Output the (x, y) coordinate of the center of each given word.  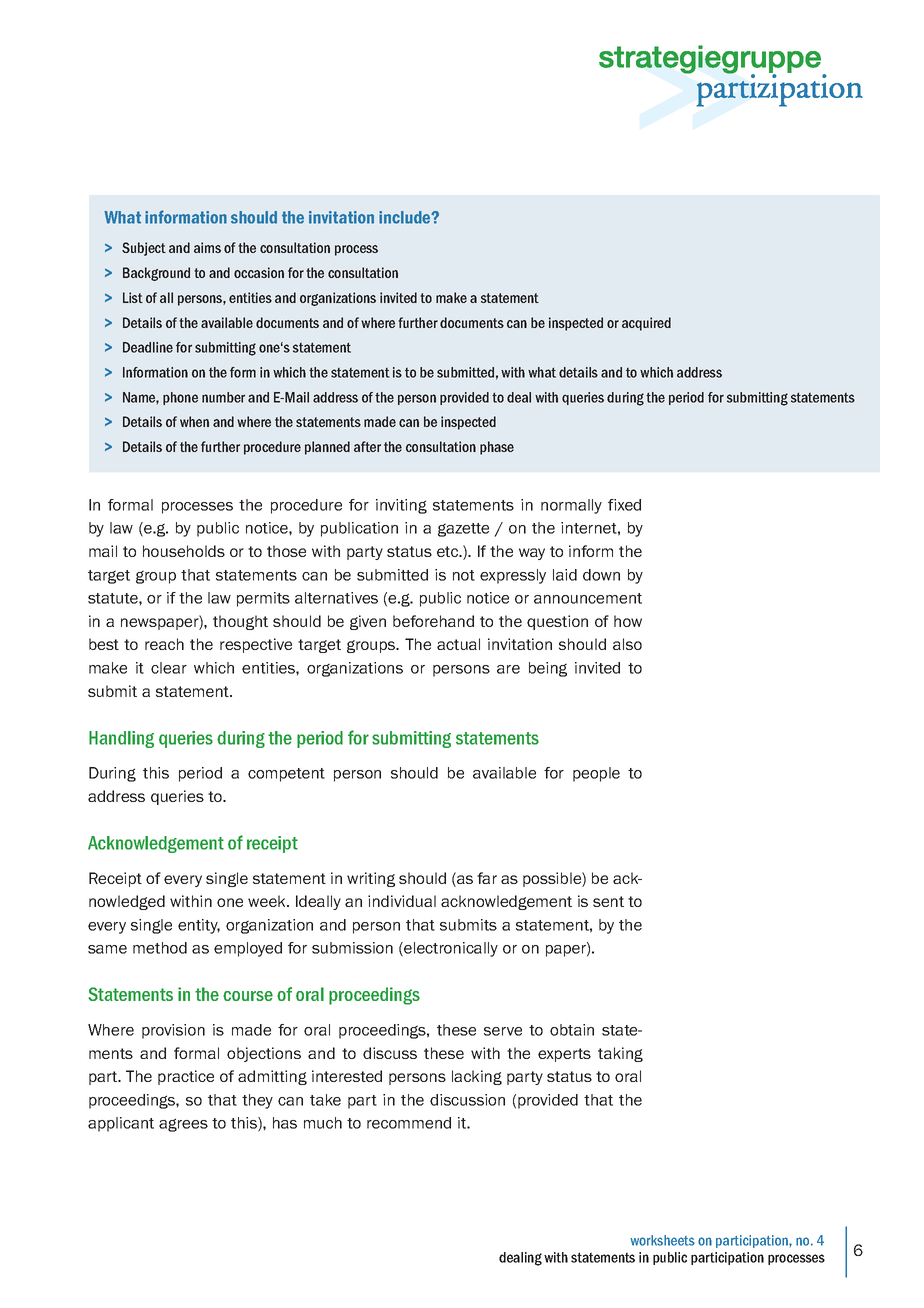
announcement (588, 598)
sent (608, 901)
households (184, 551)
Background (156, 274)
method (160, 948)
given (368, 622)
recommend (409, 1123)
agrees (183, 1125)
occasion (259, 272)
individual (402, 901)
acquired (646, 324)
